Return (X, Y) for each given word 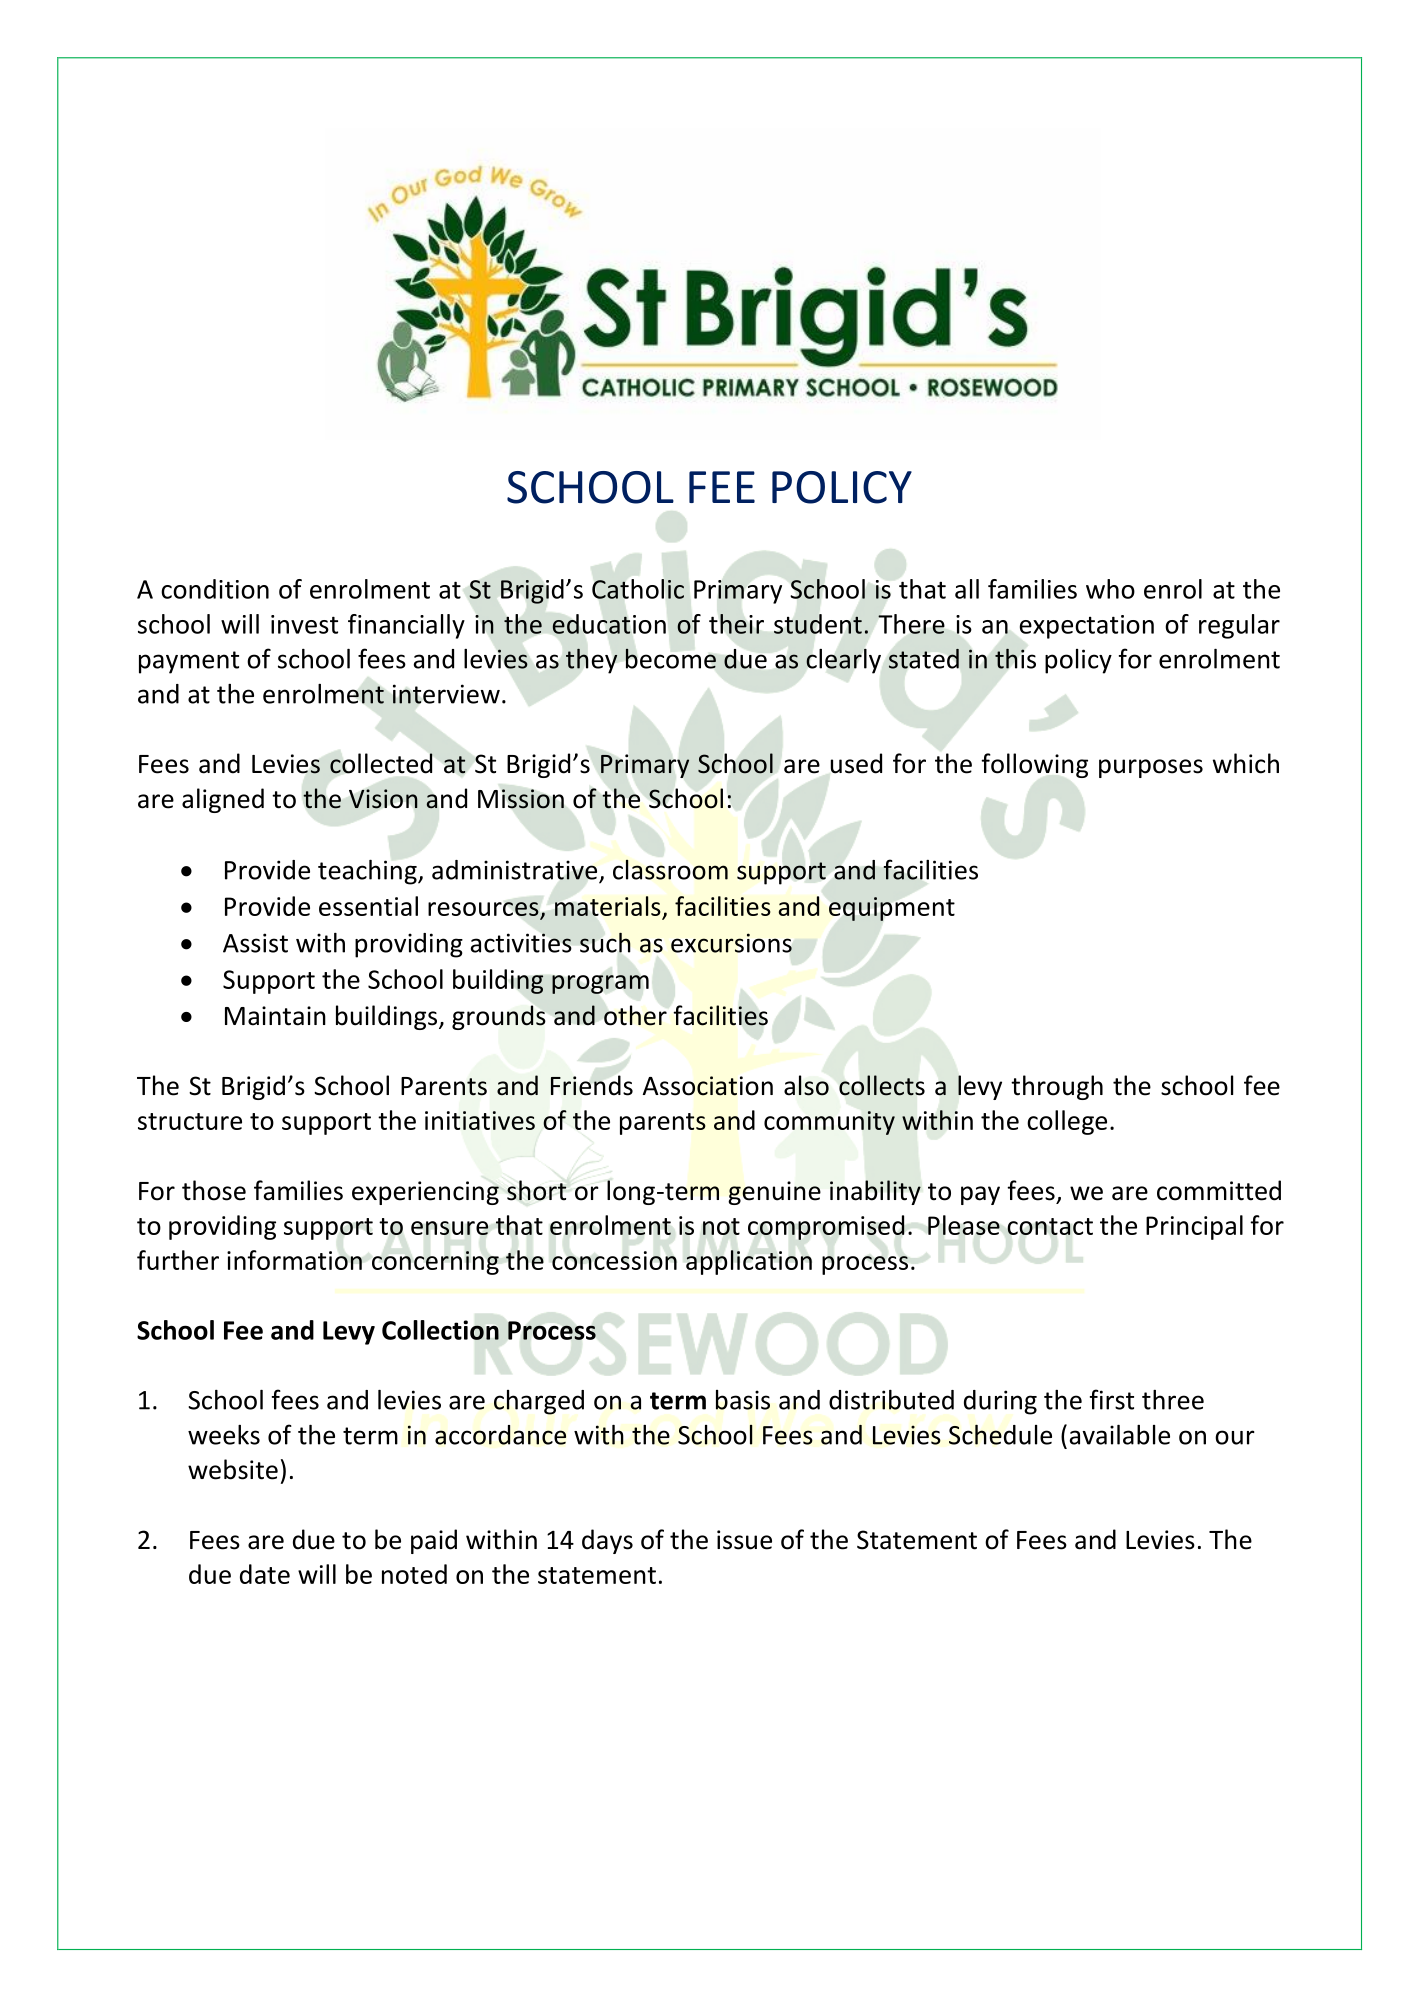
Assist (255, 943)
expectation (1087, 627)
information (294, 1260)
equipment (892, 909)
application (749, 1262)
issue (744, 1540)
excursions (731, 943)
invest (304, 624)
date (265, 1574)
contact (1050, 1226)
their (736, 624)
